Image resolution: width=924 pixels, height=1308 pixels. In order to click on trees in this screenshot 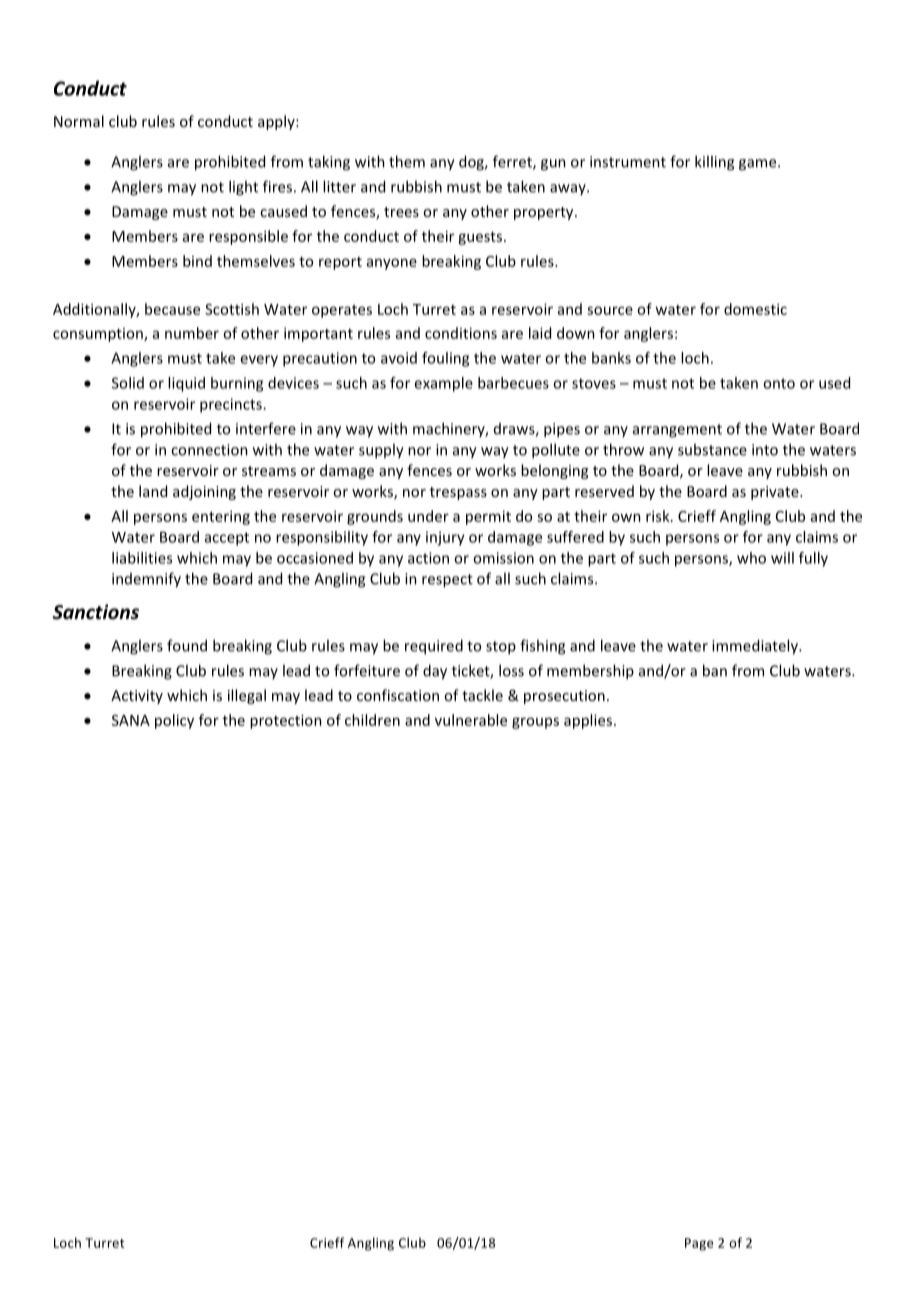, I will do `click(401, 212)`.
